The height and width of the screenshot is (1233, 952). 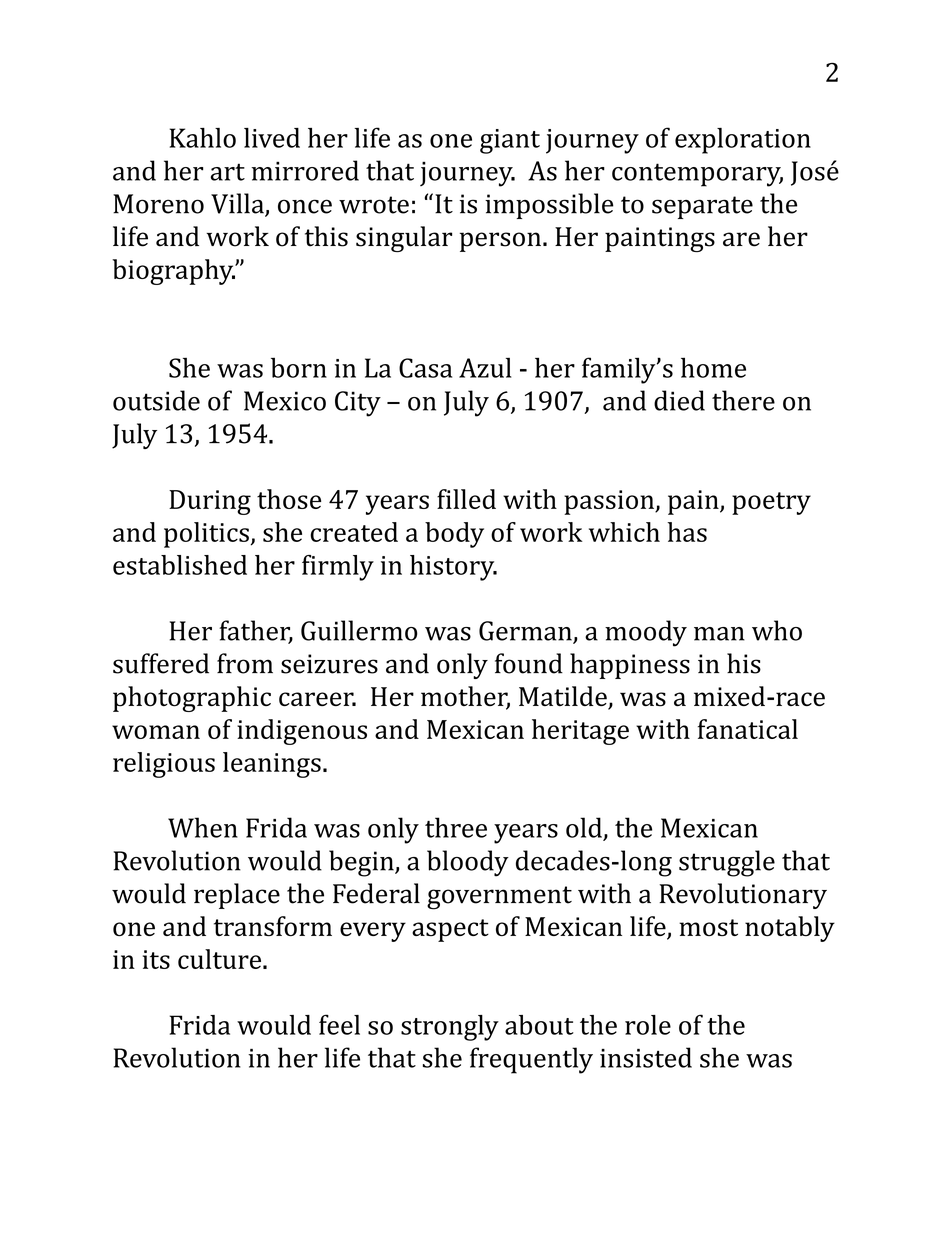 What do you see at coordinates (743, 400) in the screenshot?
I see `there` at bounding box center [743, 400].
